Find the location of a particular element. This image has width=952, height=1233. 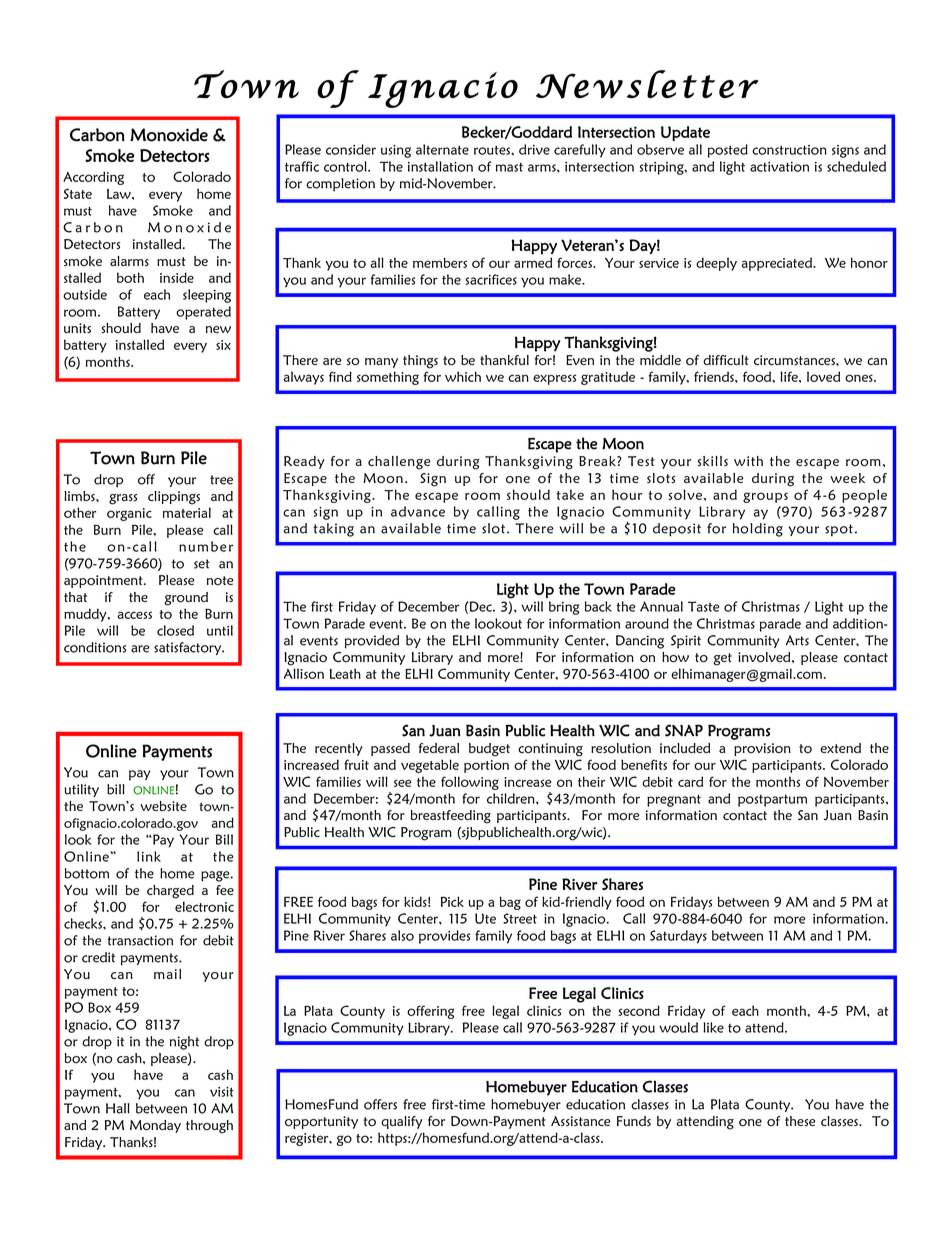

website is located at coordinates (163, 806).
